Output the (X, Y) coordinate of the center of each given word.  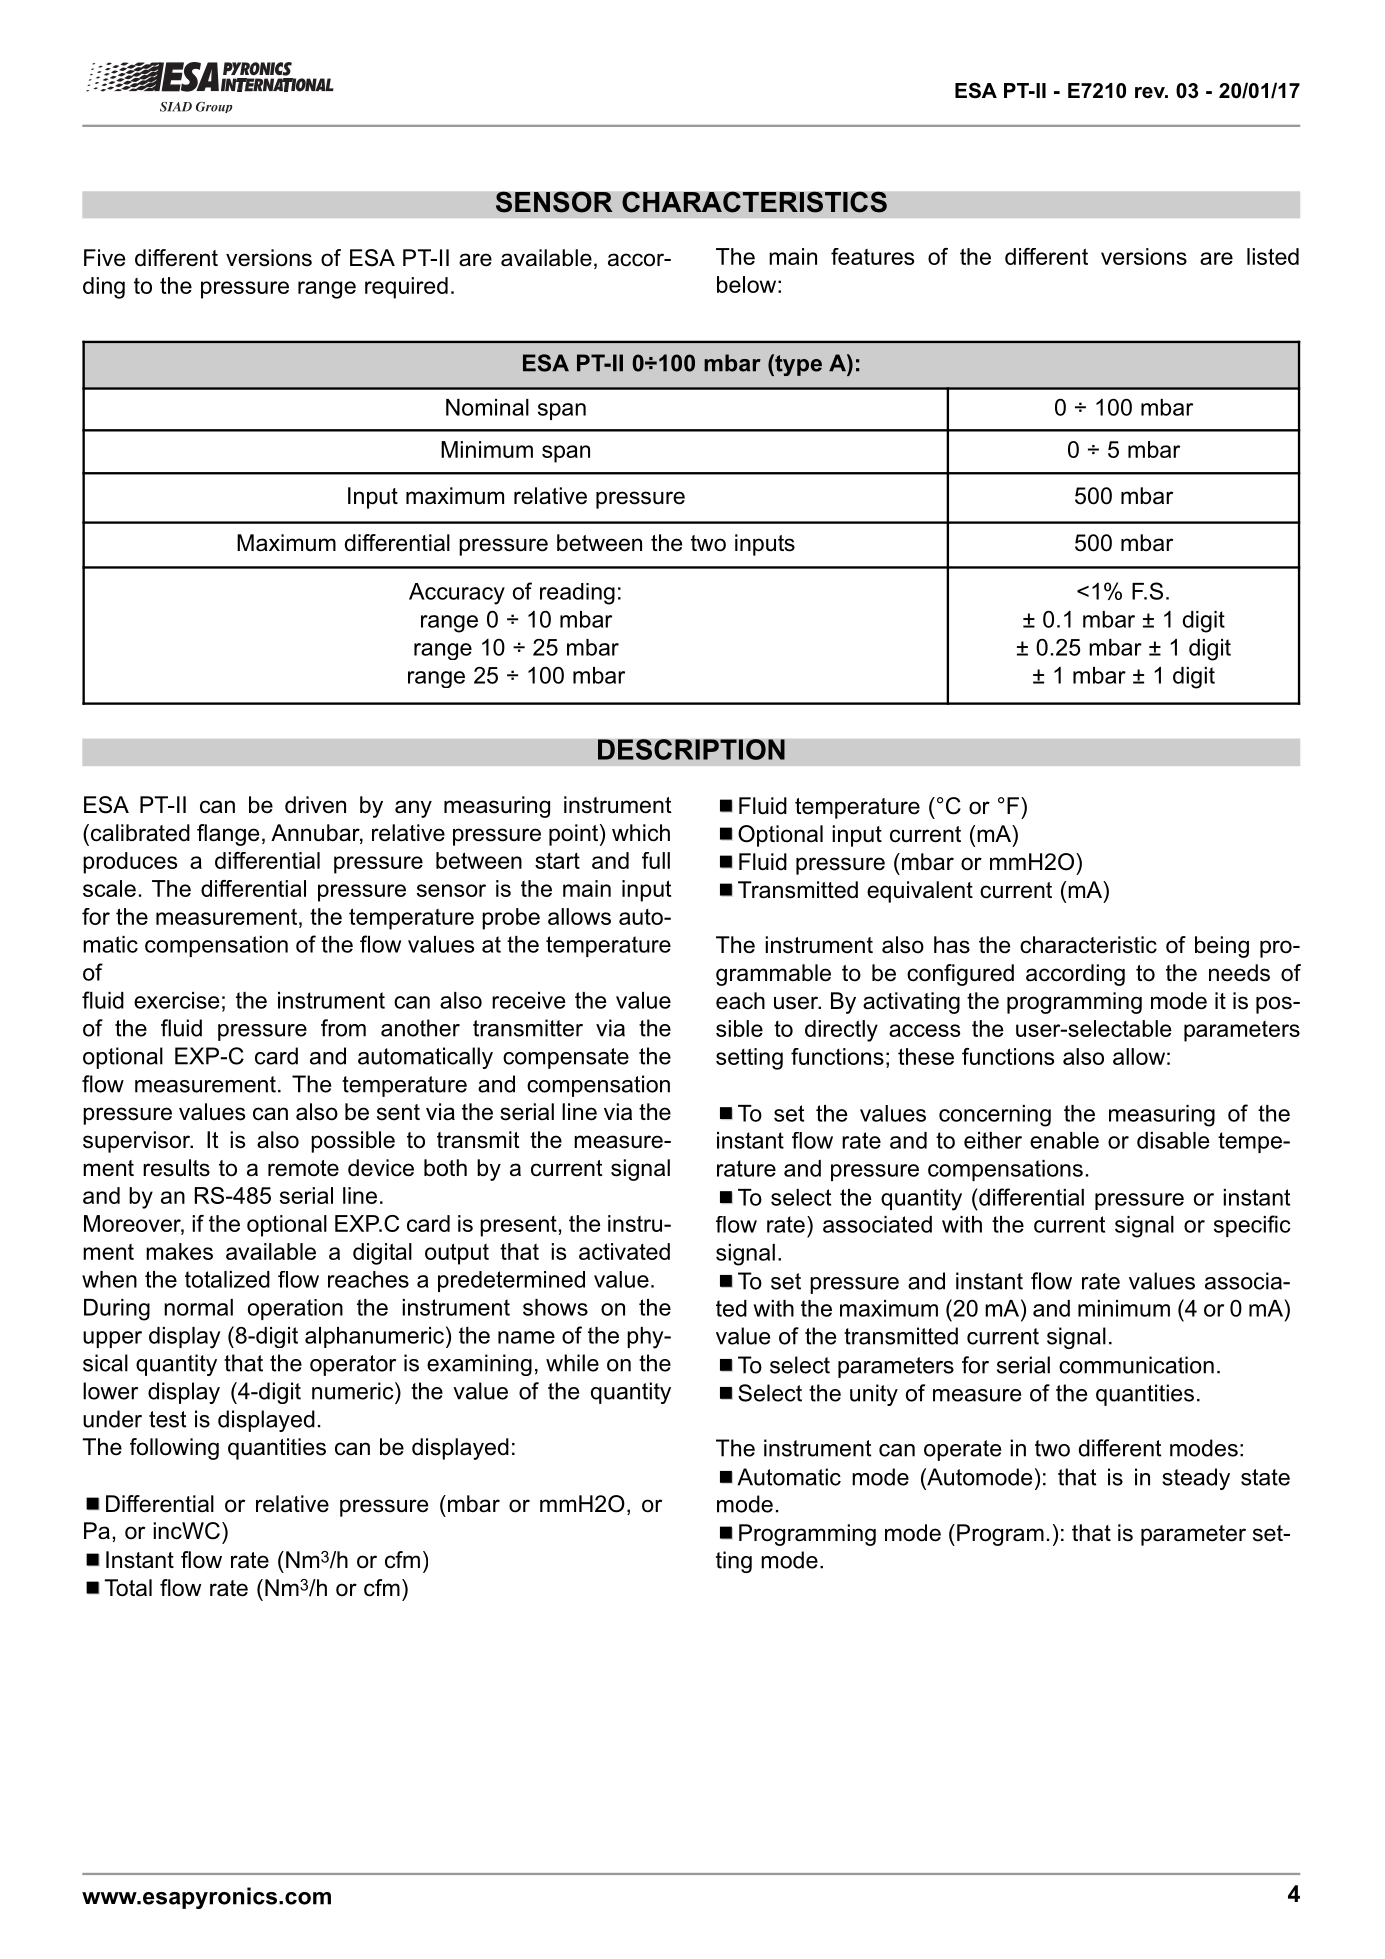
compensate (566, 1058)
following (174, 1449)
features (873, 256)
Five (104, 258)
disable (1173, 1140)
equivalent (920, 892)
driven (315, 805)
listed (1273, 256)
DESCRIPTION (691, 749)
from (343, 1028)
